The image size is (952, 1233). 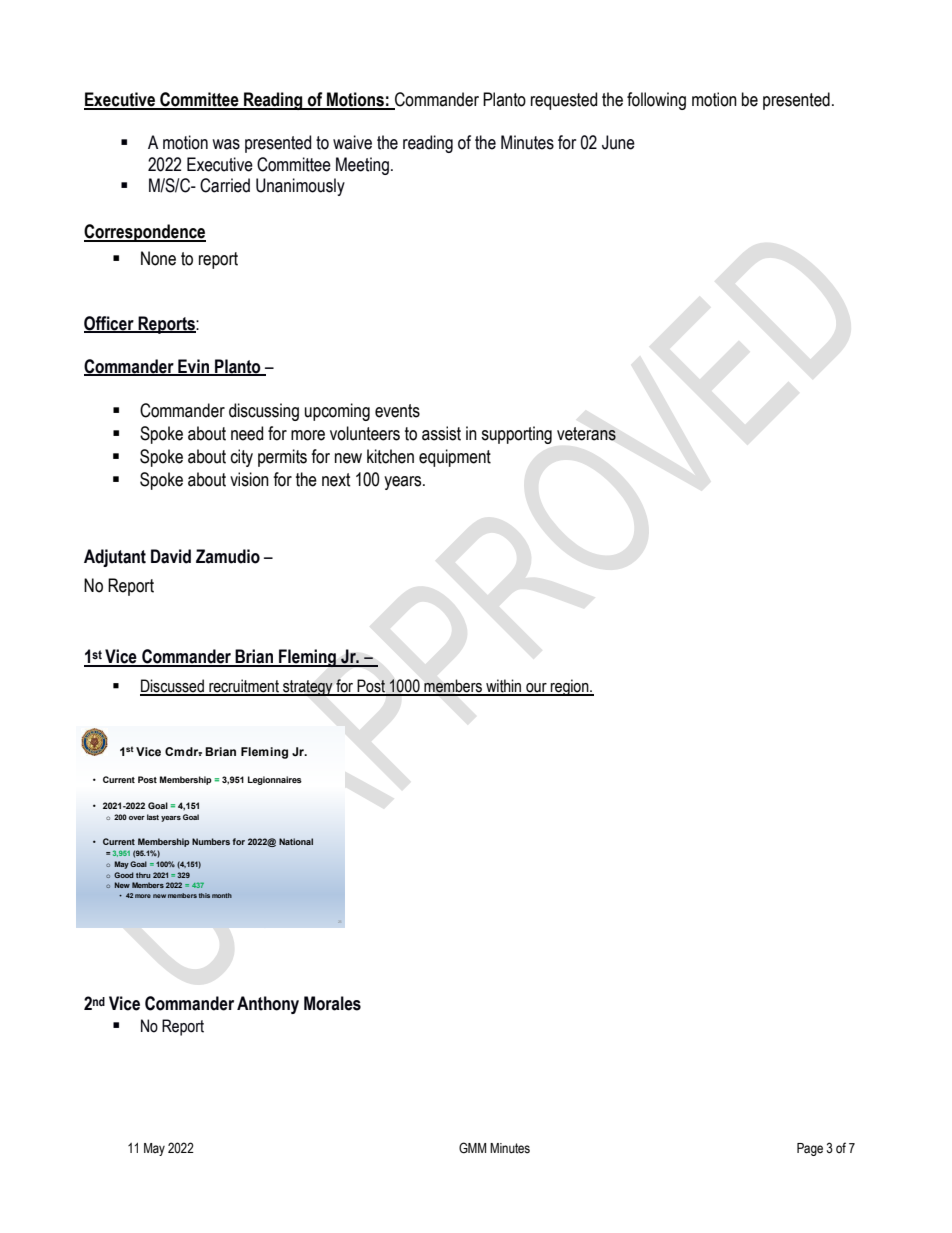 I want to click on was, so click(x=226, y=144).
